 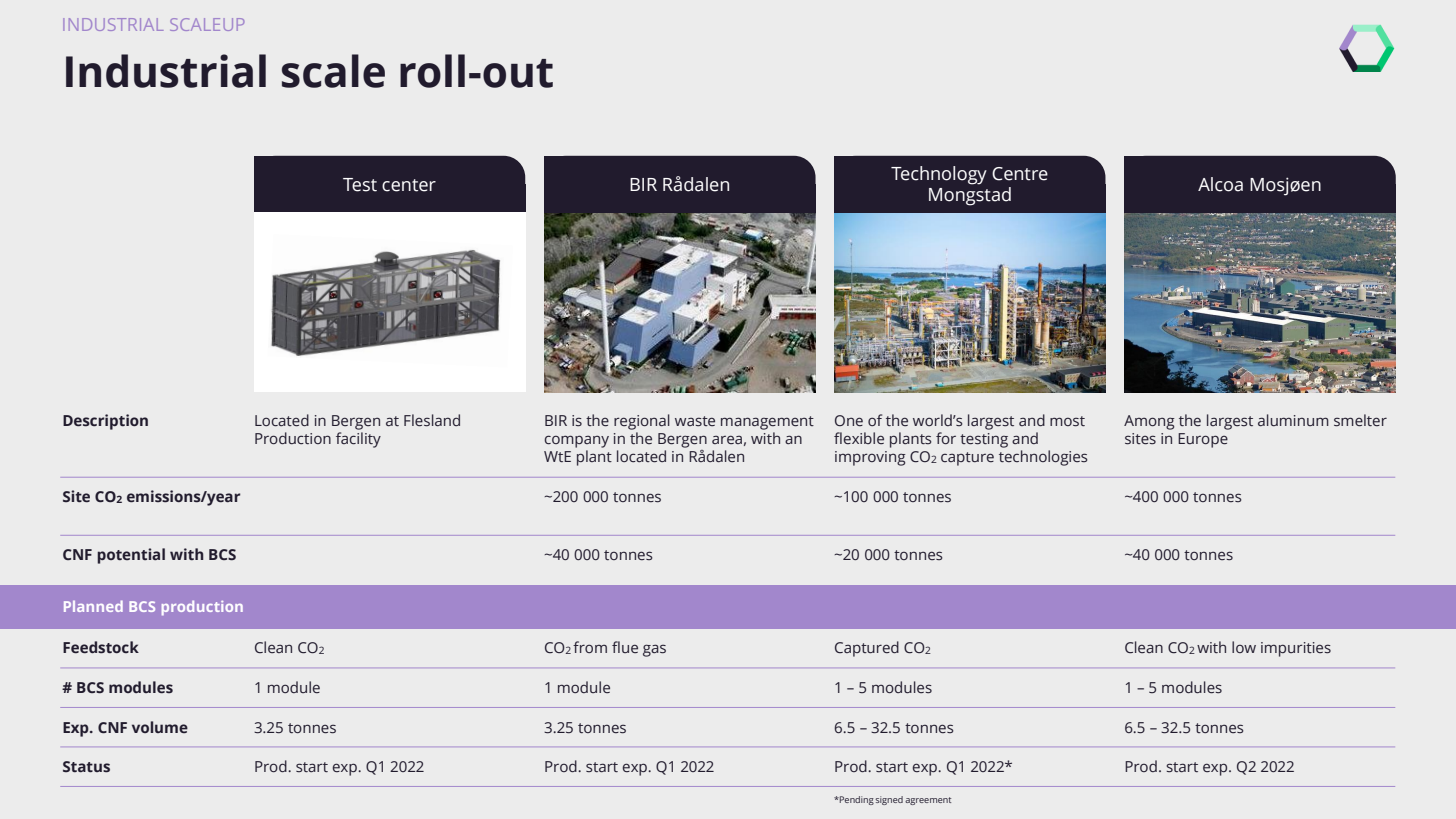 What do you see at coordinates (1220, 184) in the document?
I see `Alcoa` at bounding box center [1220, 184].
